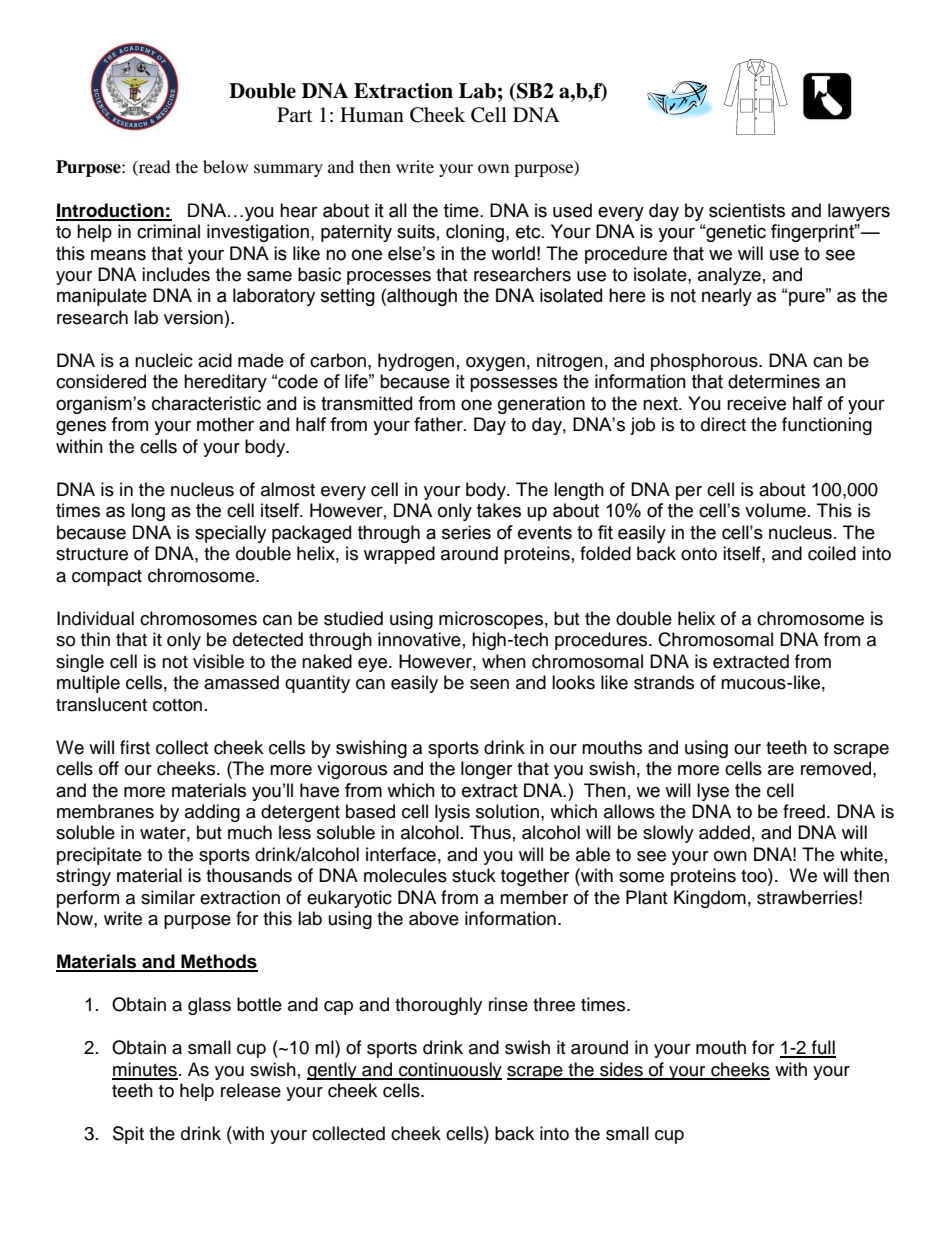 This screenshot has width=952, height=1233. Describe the element at coordinates (449, 1071) in the screenshot. I see `continuously` at that location.
